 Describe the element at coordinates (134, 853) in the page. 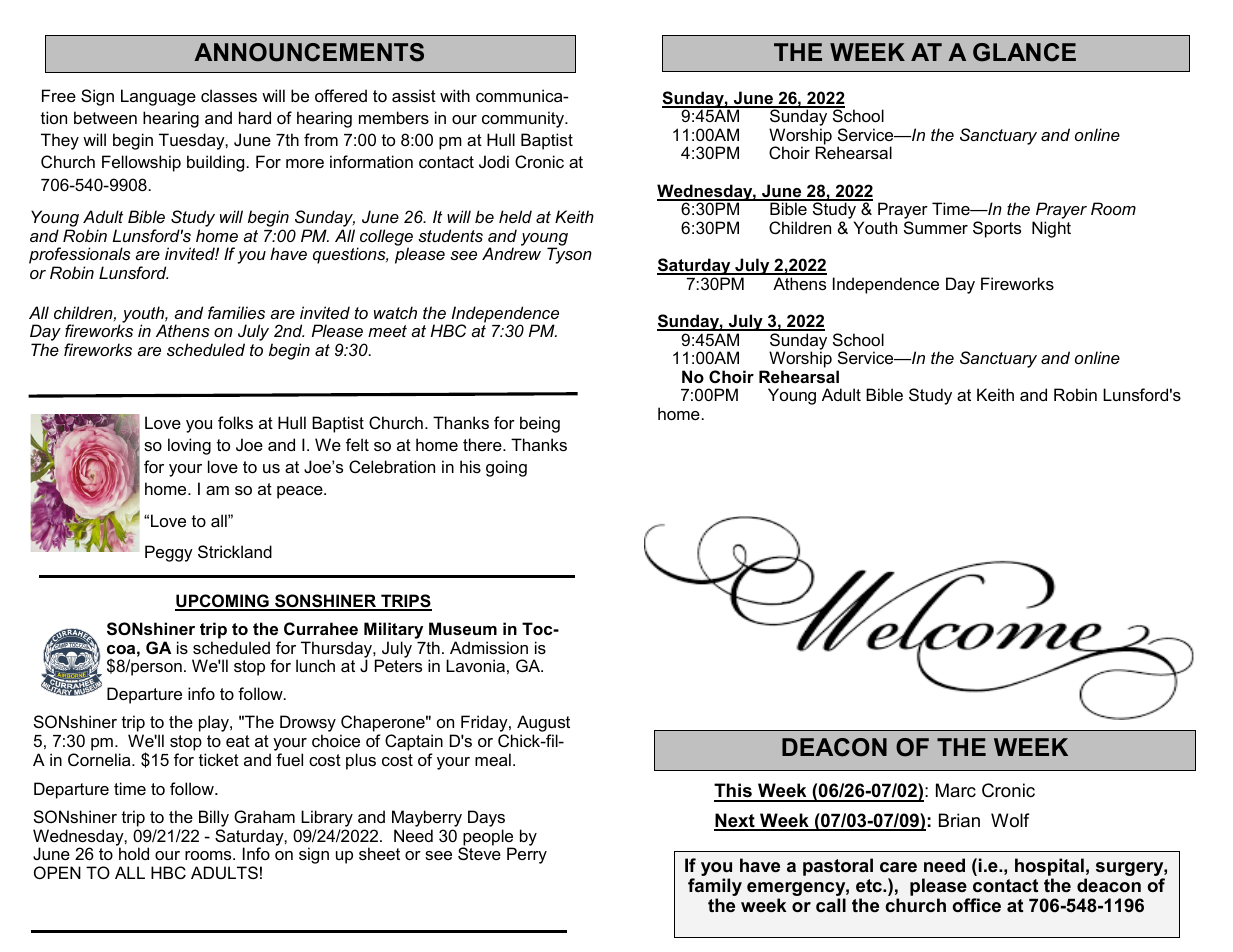

I see `hold` at that location.
